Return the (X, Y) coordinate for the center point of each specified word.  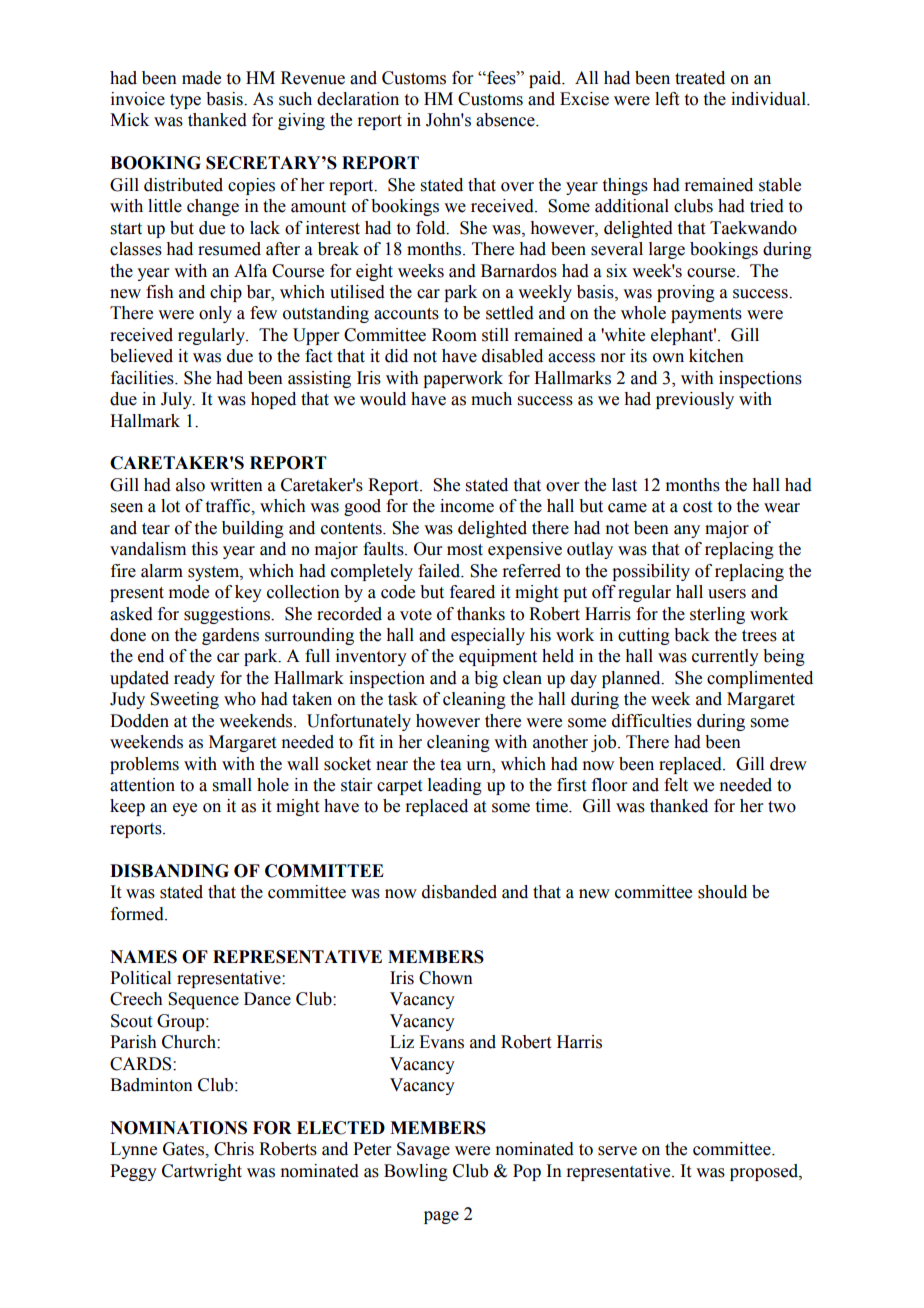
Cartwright (202, 1172)
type (185, 101)
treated (700, 78)
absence (506, 120)
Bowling (416, 1172)
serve (617, 1151)
